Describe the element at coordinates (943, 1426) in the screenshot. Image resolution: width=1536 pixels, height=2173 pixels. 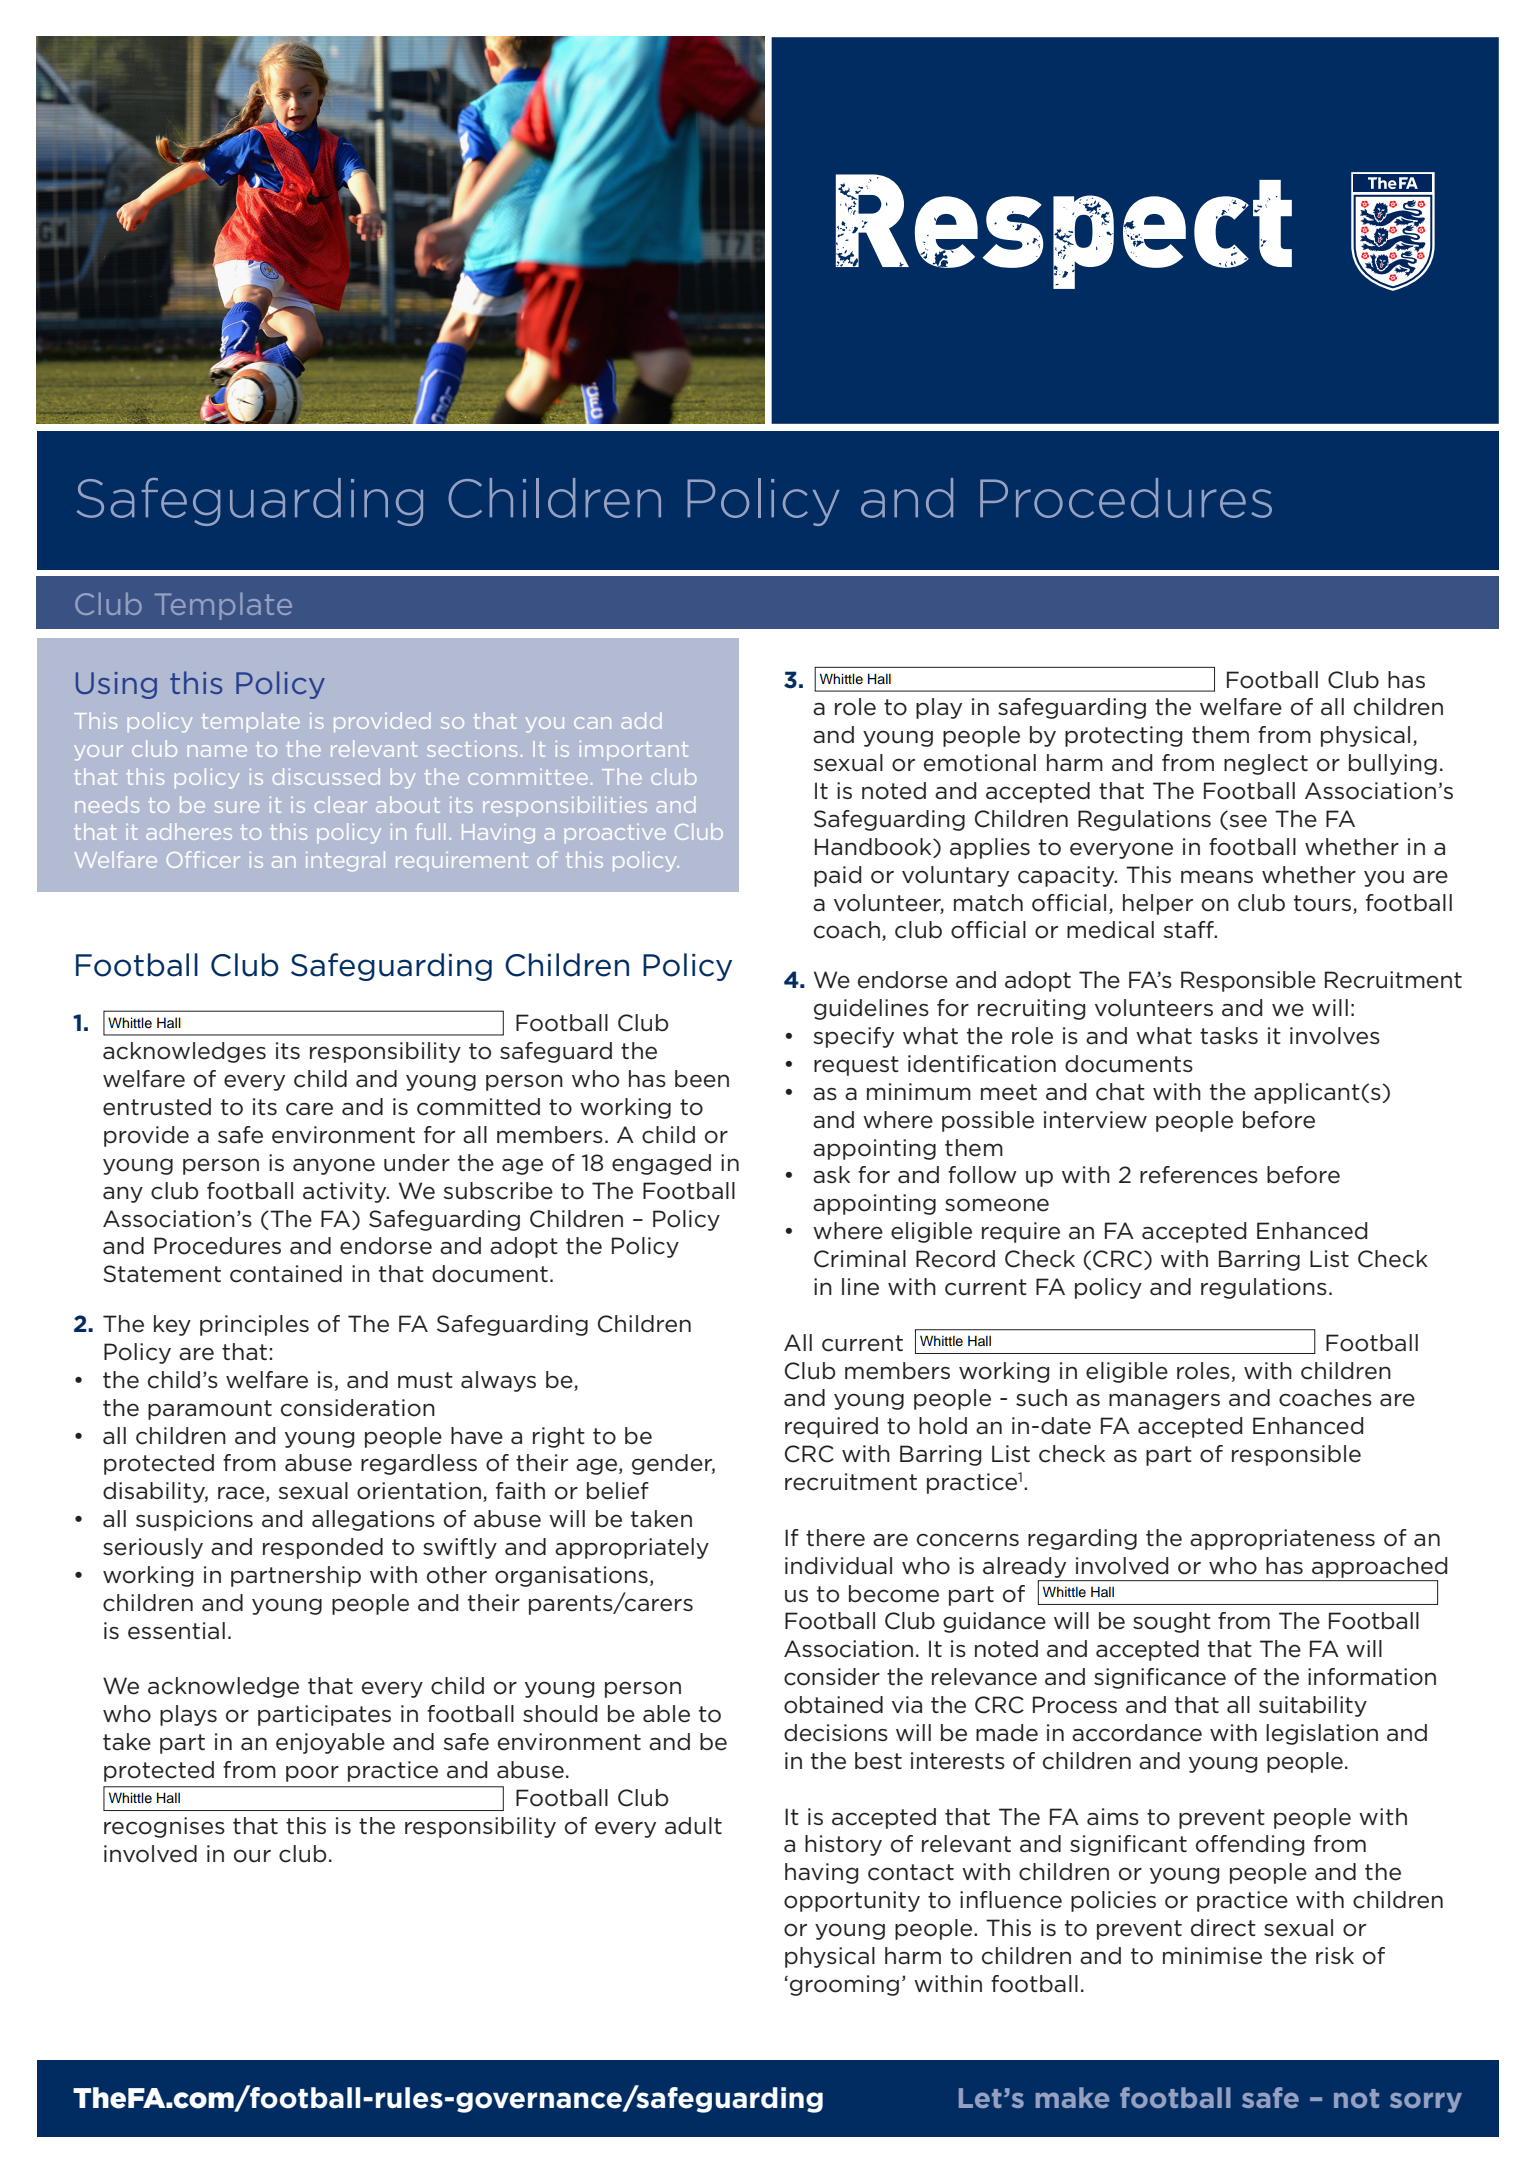
I see `hold` at that location.
